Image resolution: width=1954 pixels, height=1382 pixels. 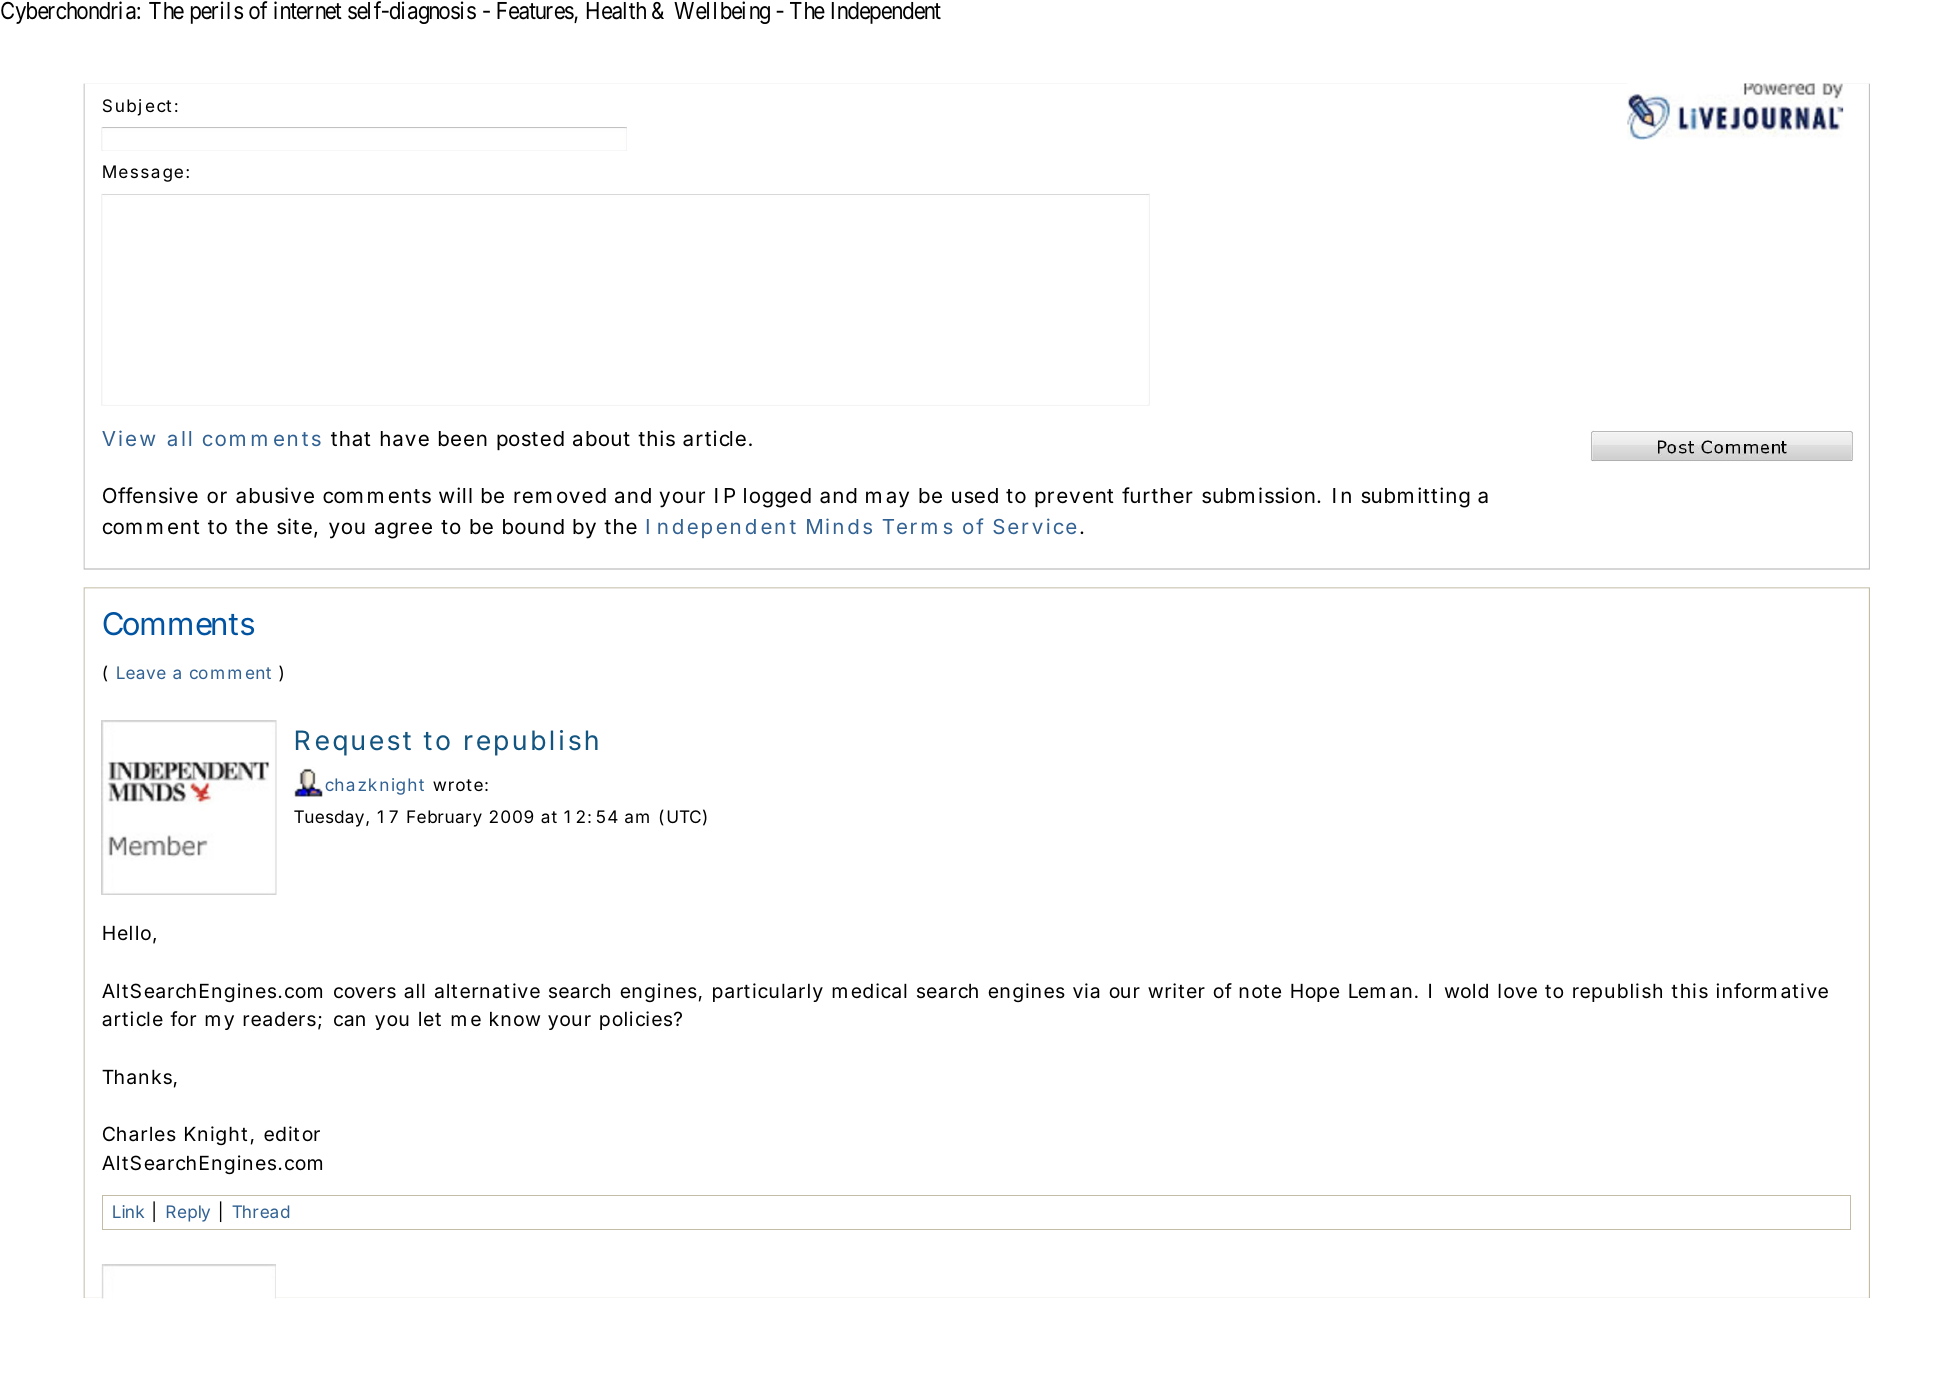 I want to click on Terms, so click(x=917, y=526).
